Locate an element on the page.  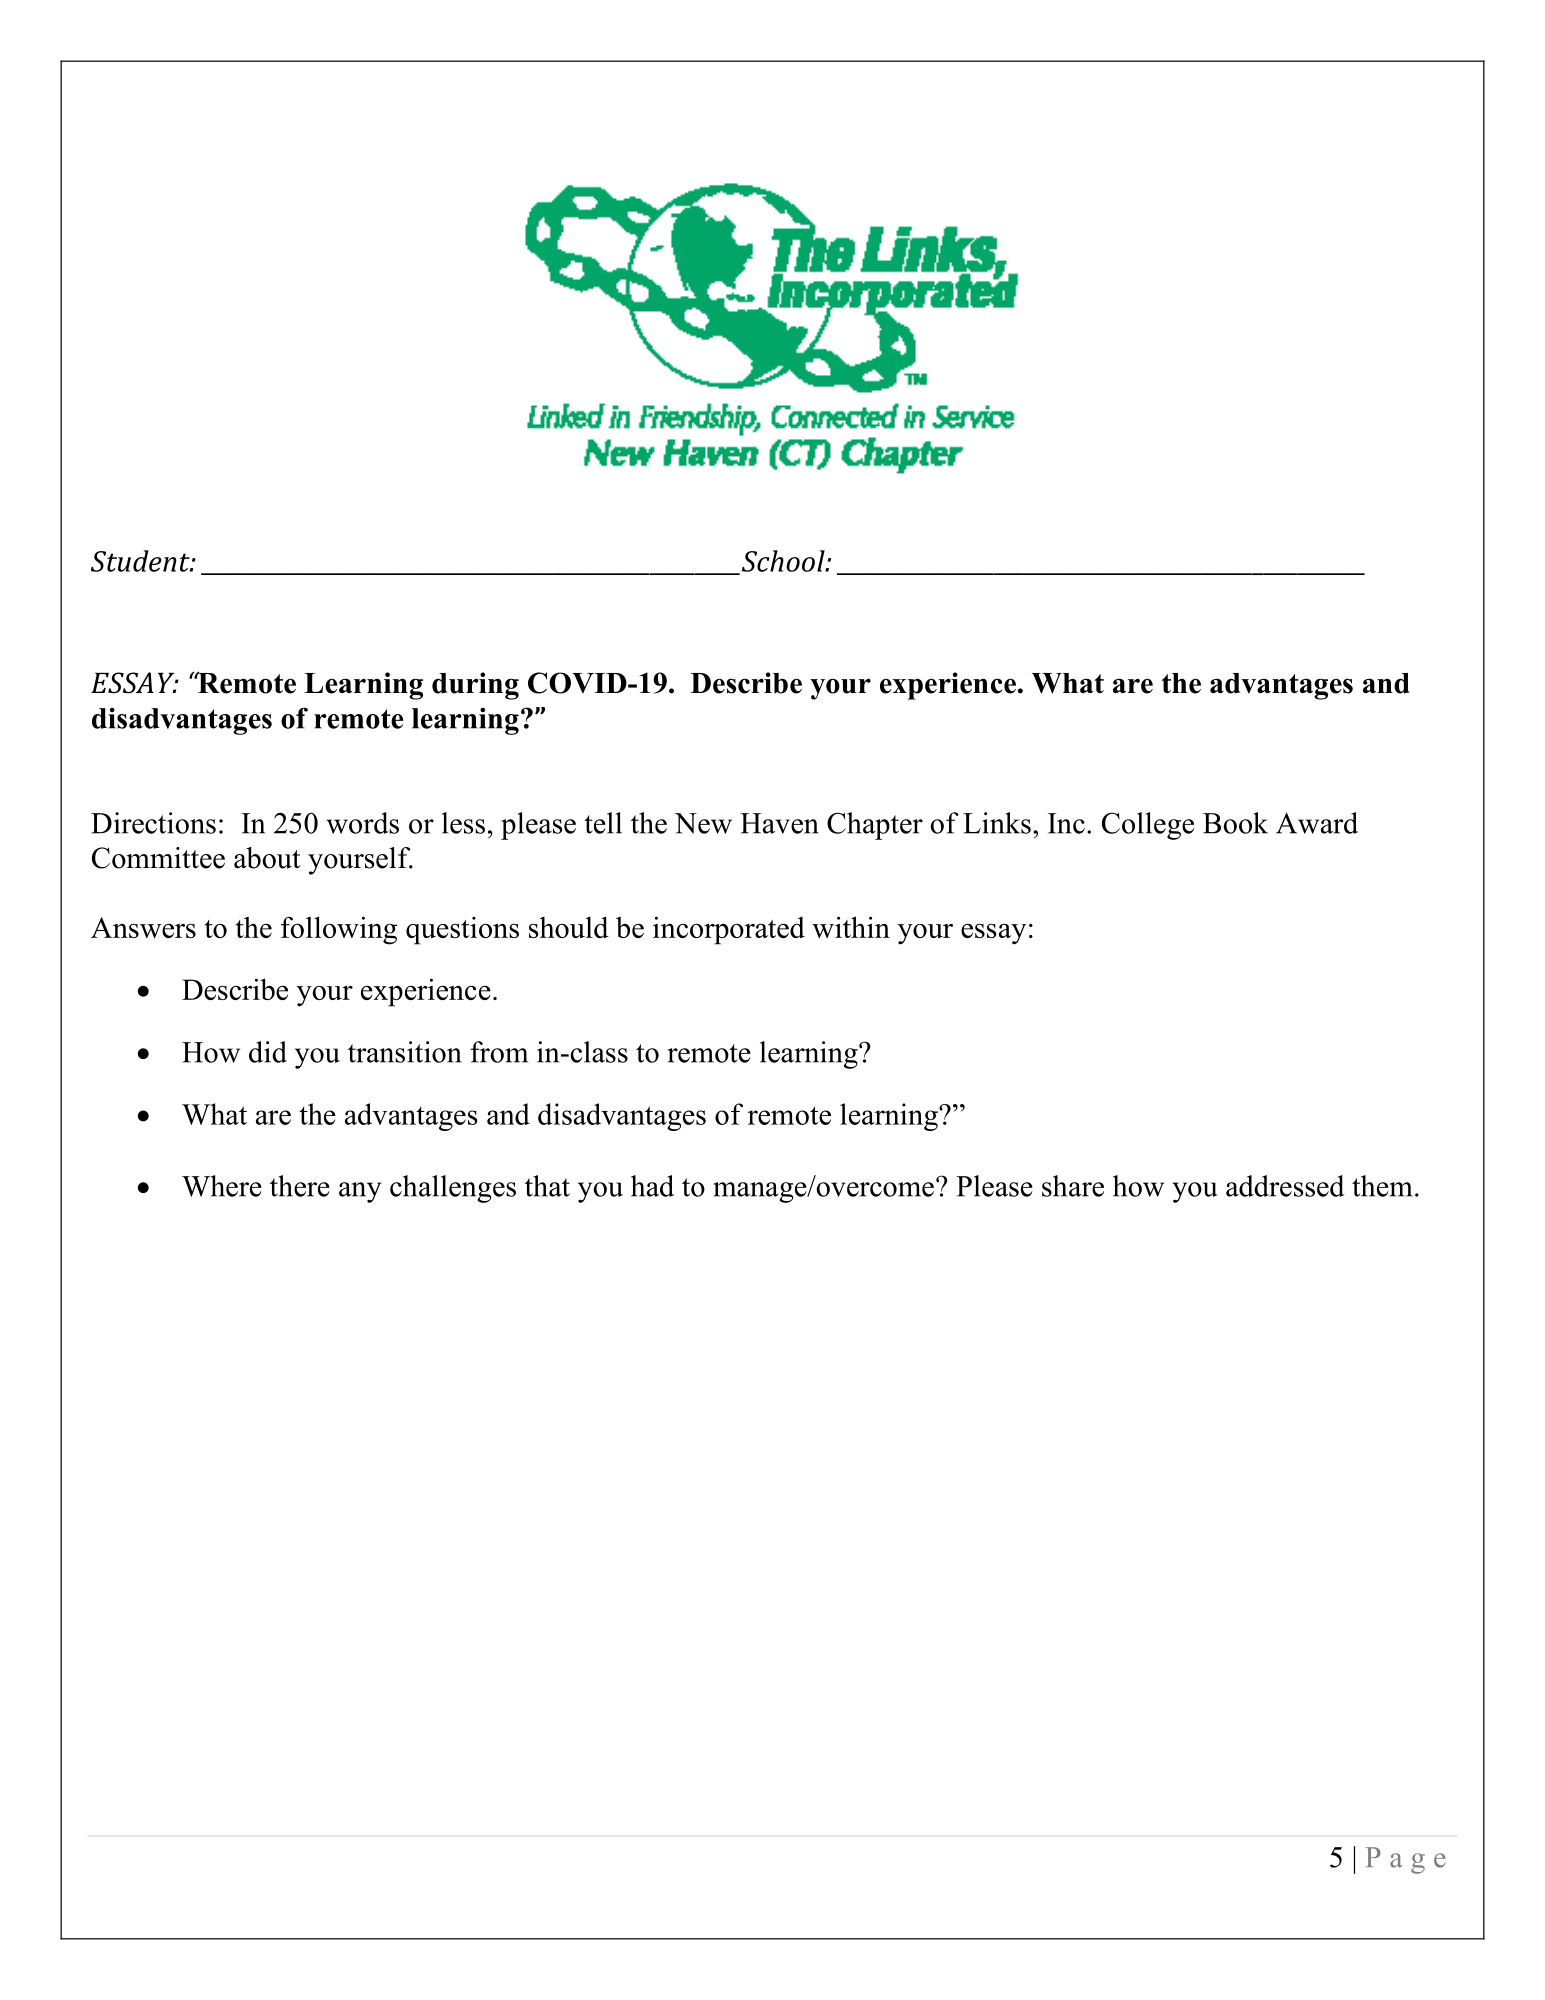
Where is located at coordinates (222, 1186).
